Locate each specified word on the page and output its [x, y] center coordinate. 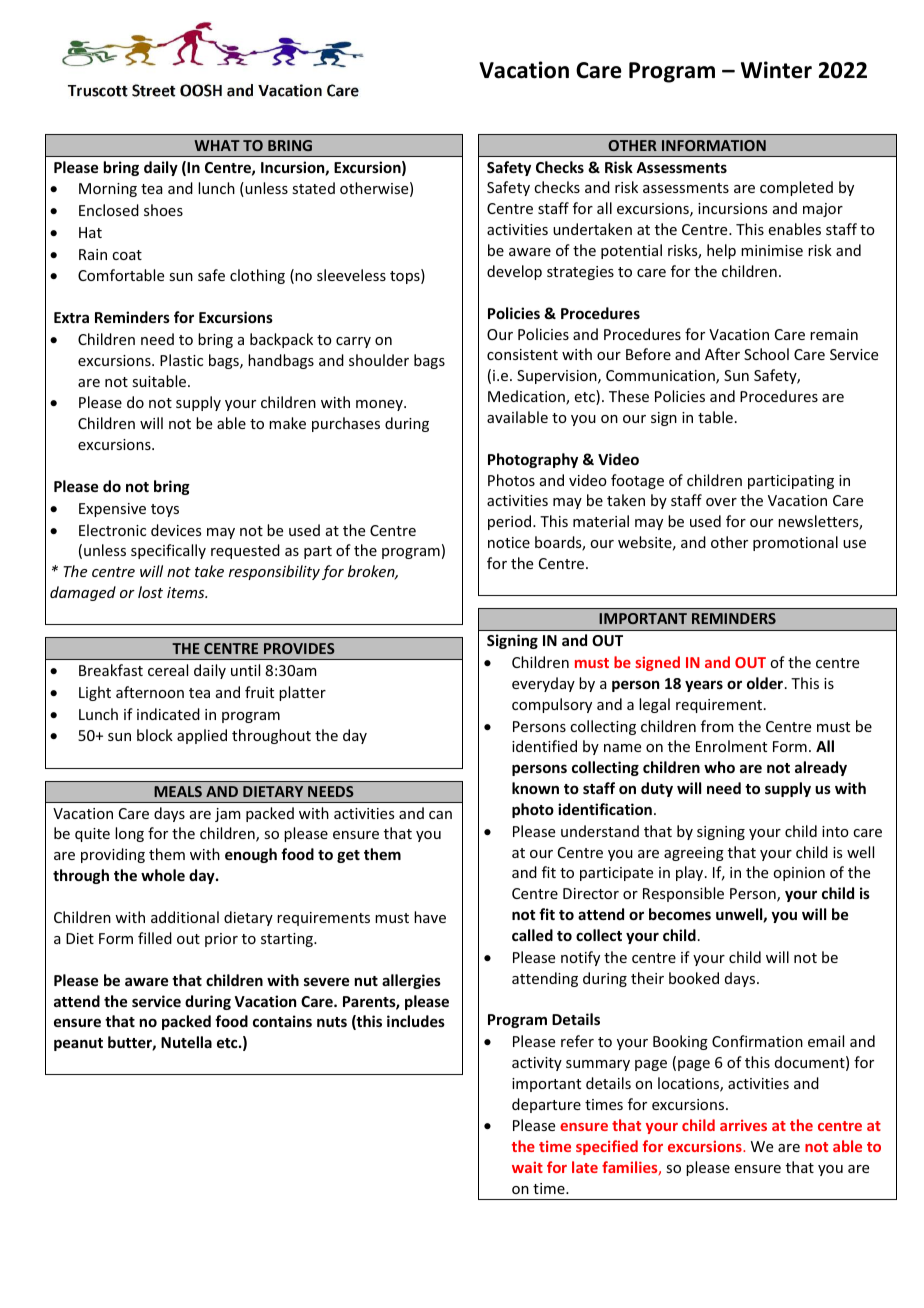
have [430, 917]
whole [163, 875]
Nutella [186, 1042]
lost [150, 592]
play [691, 873]
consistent [522, 354]
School [766, 354]
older [766, 683]
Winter [776, 70]
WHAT [217, 145]
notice [509, 542]
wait [527, 1167]
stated [313, 188]
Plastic [181, 360]
